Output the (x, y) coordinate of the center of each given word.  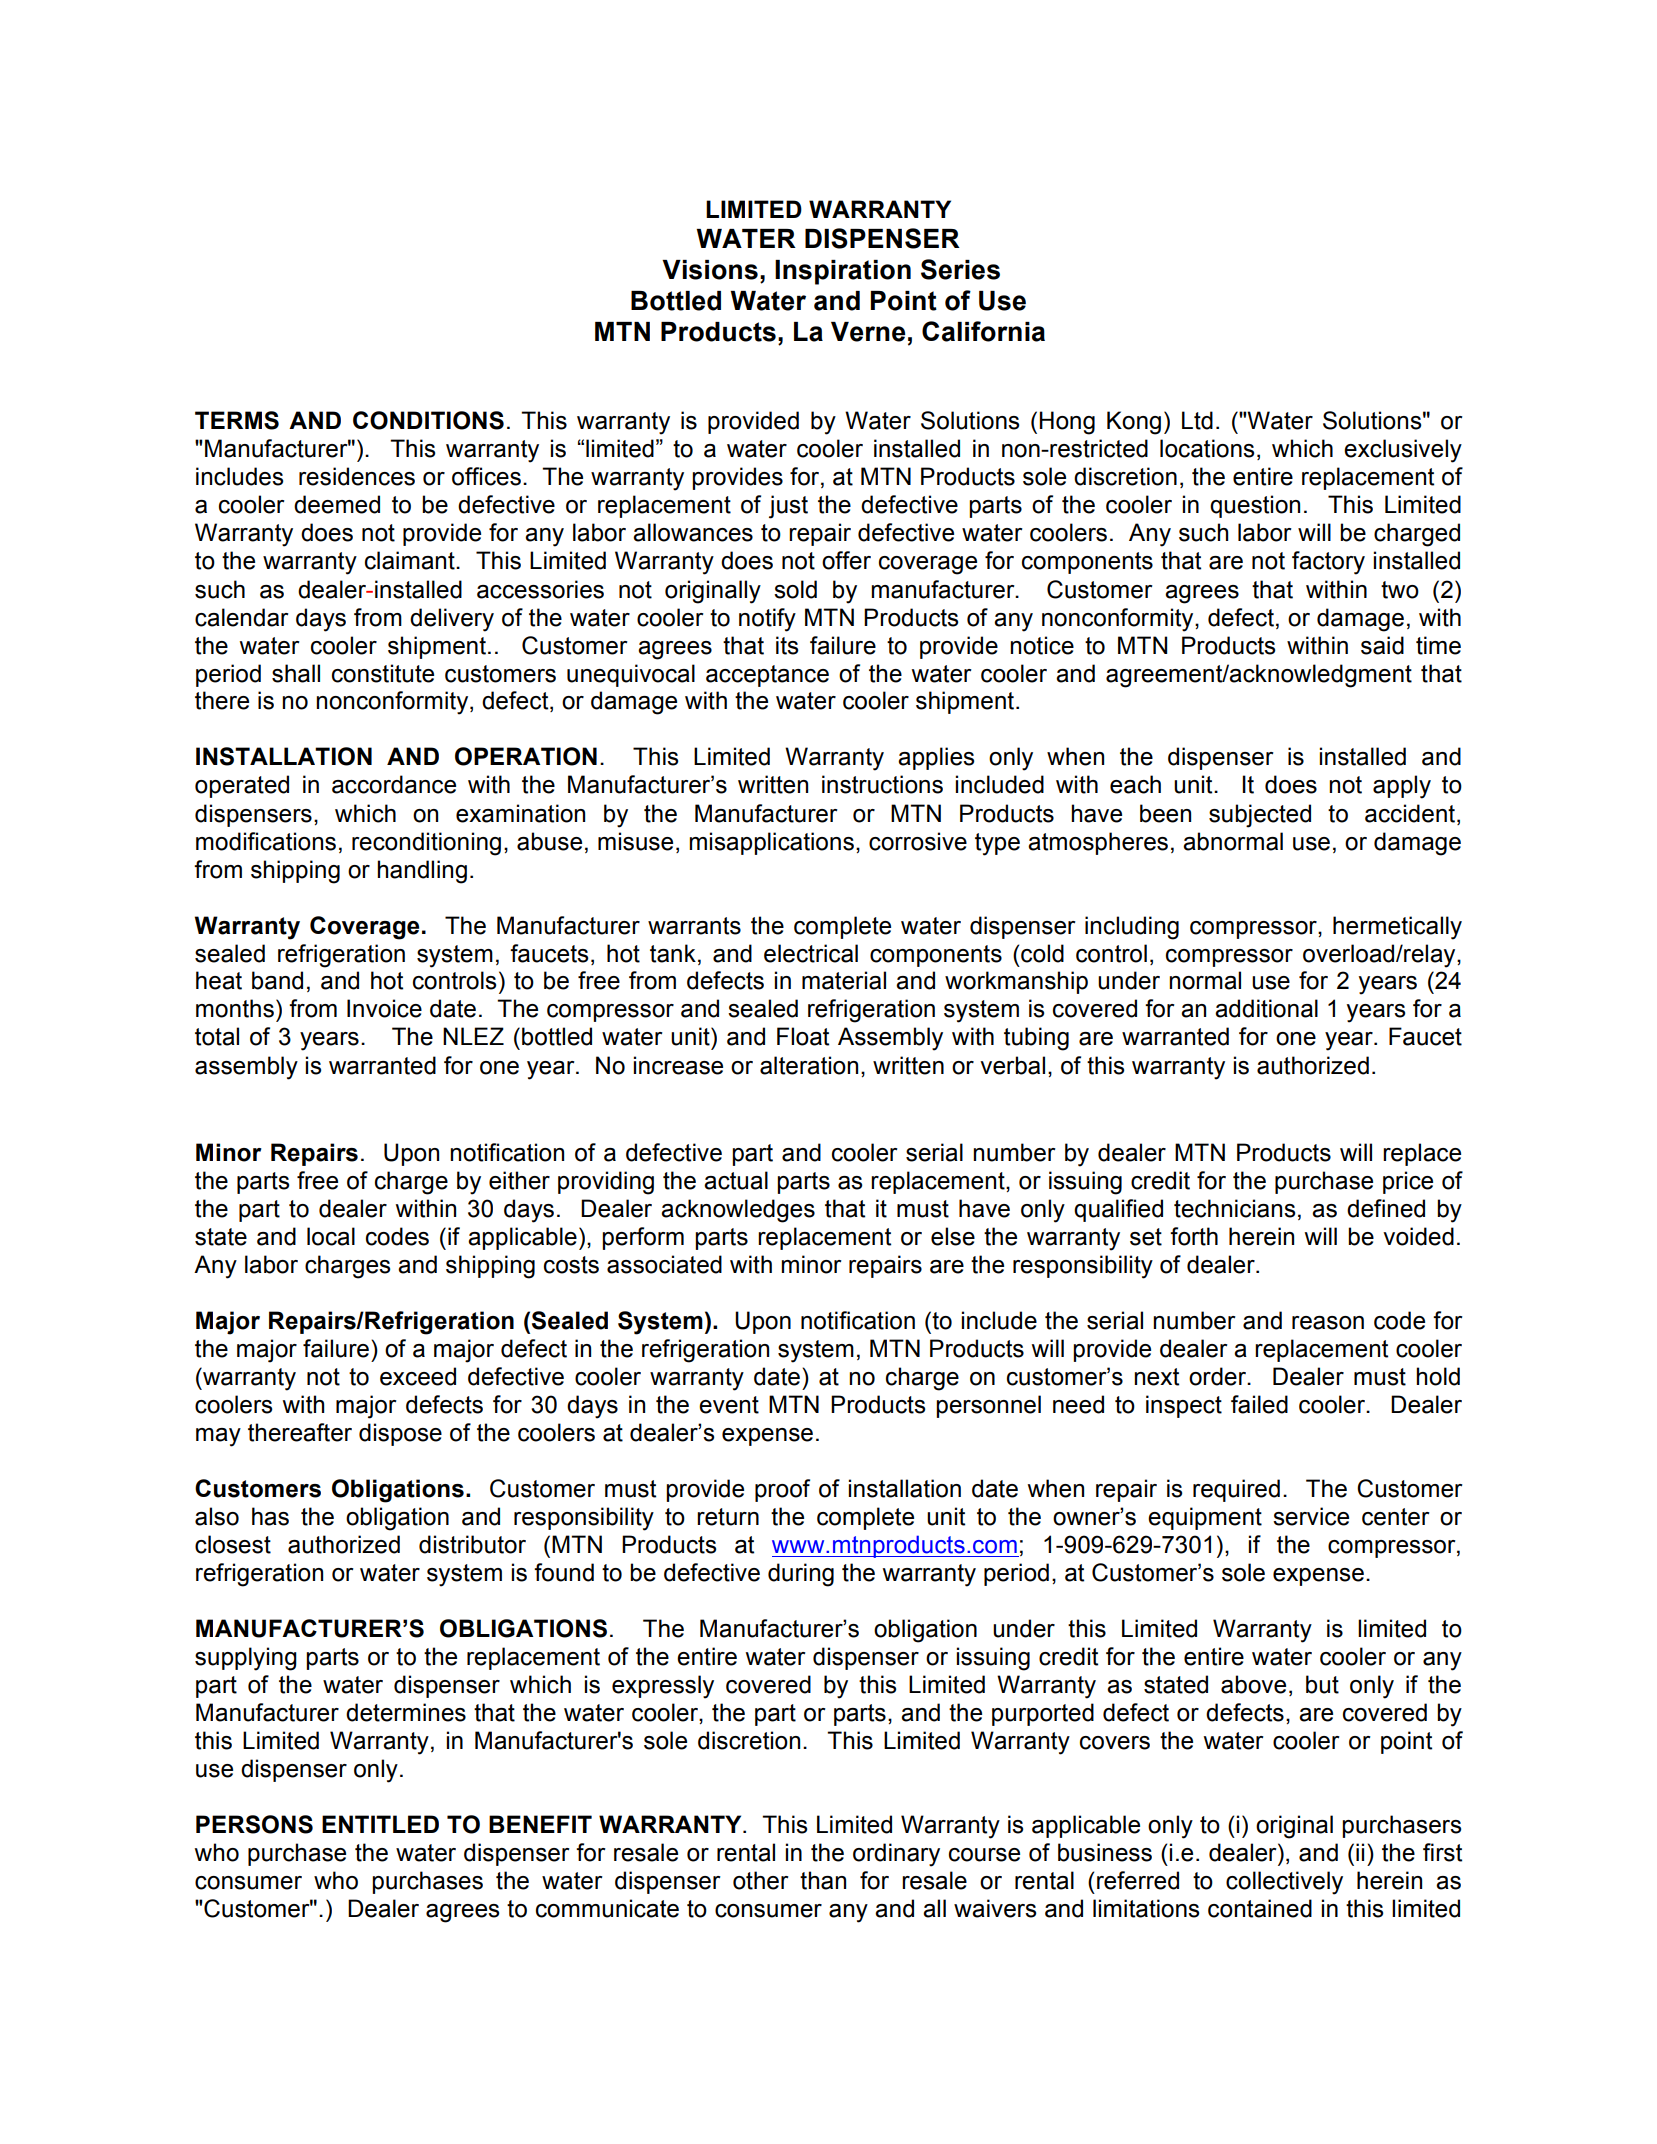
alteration (809, 1065)
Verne (868, 332)
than (823, 1880)
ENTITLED (380, 1824)
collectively (1284, 1883)
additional (1266, 1008)
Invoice (384, 1008)
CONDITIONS (428, 420)
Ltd (1197, 420)
